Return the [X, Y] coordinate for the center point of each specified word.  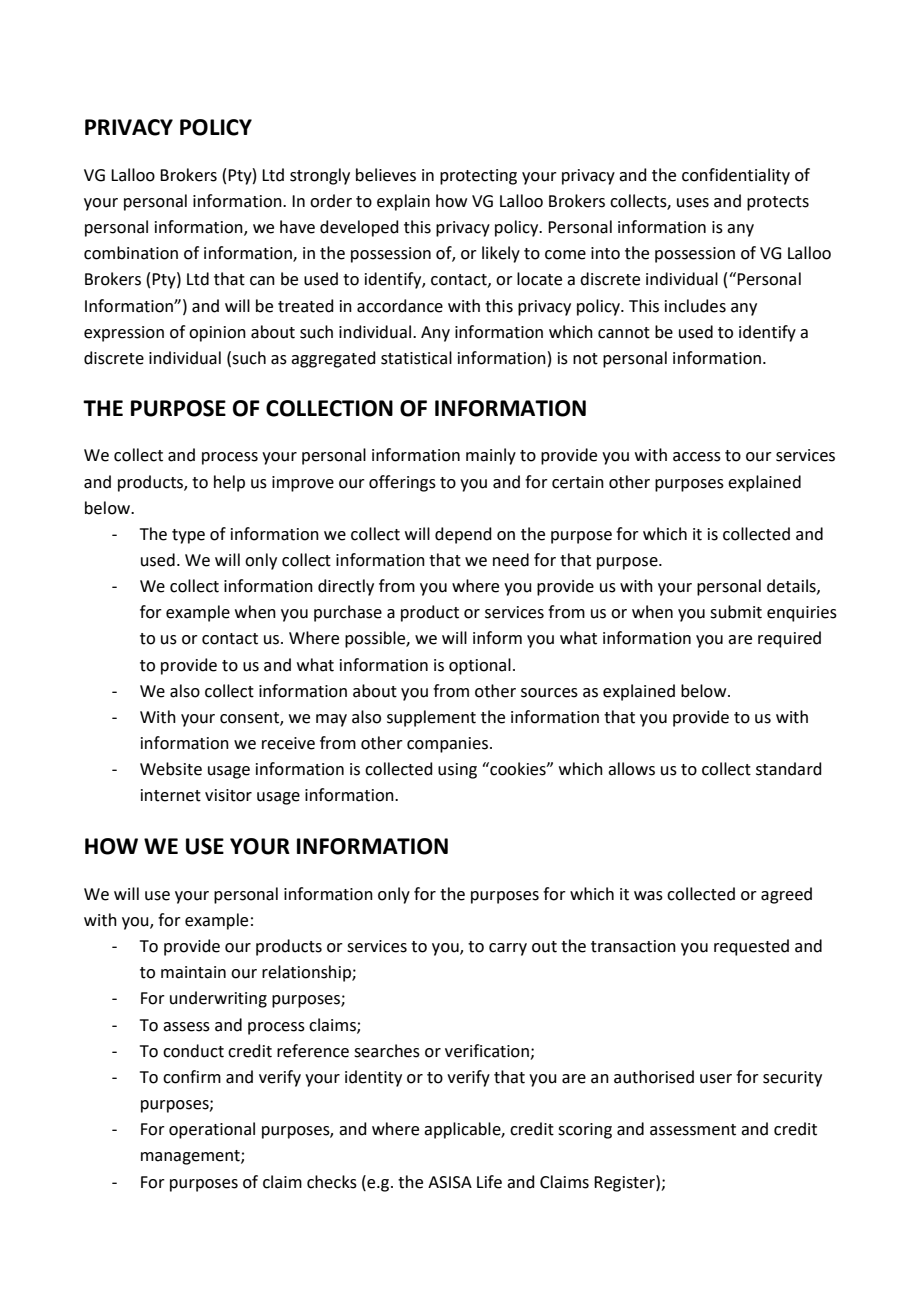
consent [250, 719]
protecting [478, 177]
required [789, 639]
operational [212, 1130]
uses [693, 203]
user [716, 1079]
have [297, 227]
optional [480, 666]
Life [489, 1182]
